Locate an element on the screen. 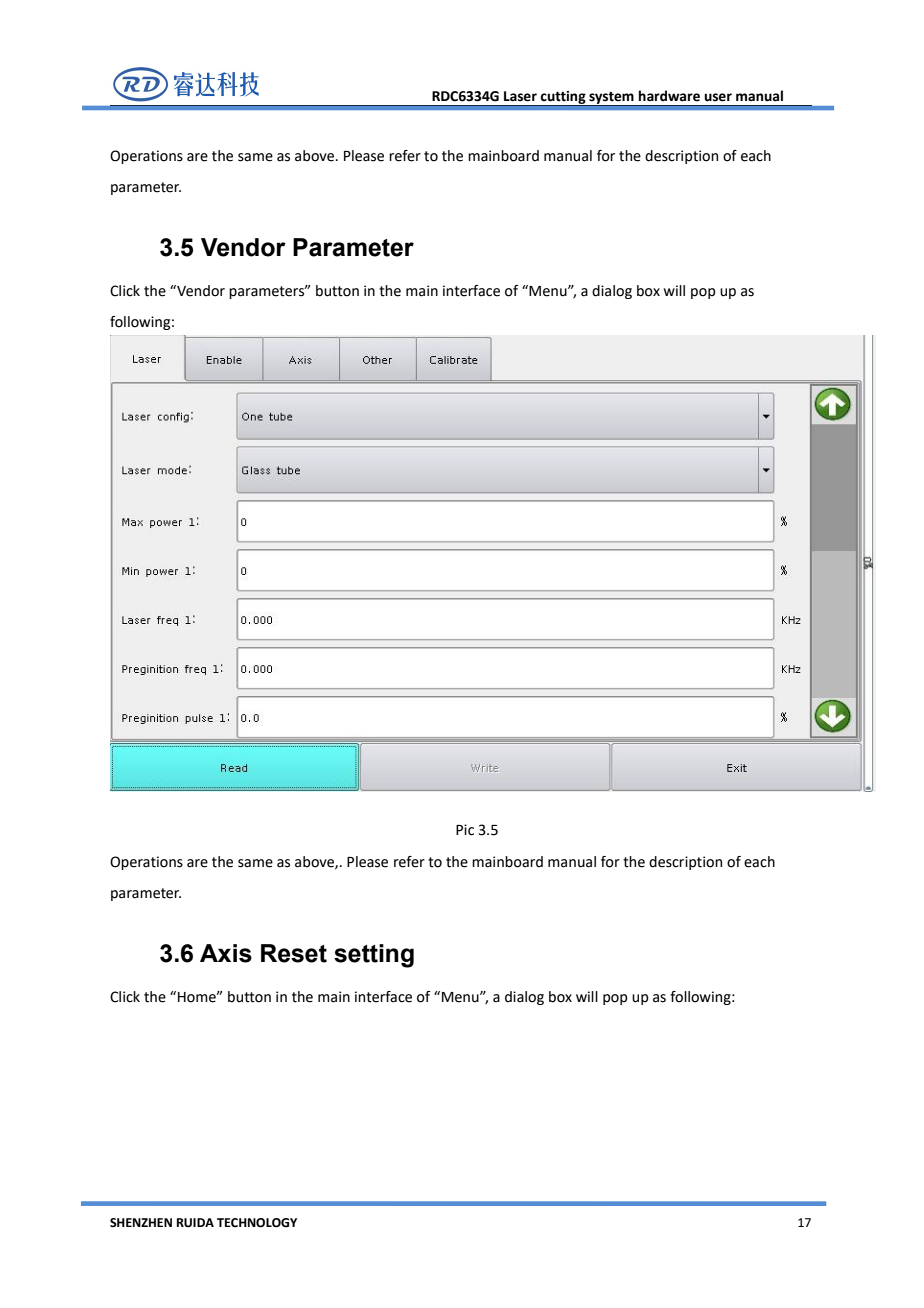 This screenshot has width=924, height=1308. Reset is located at coordinates (294, 953).
